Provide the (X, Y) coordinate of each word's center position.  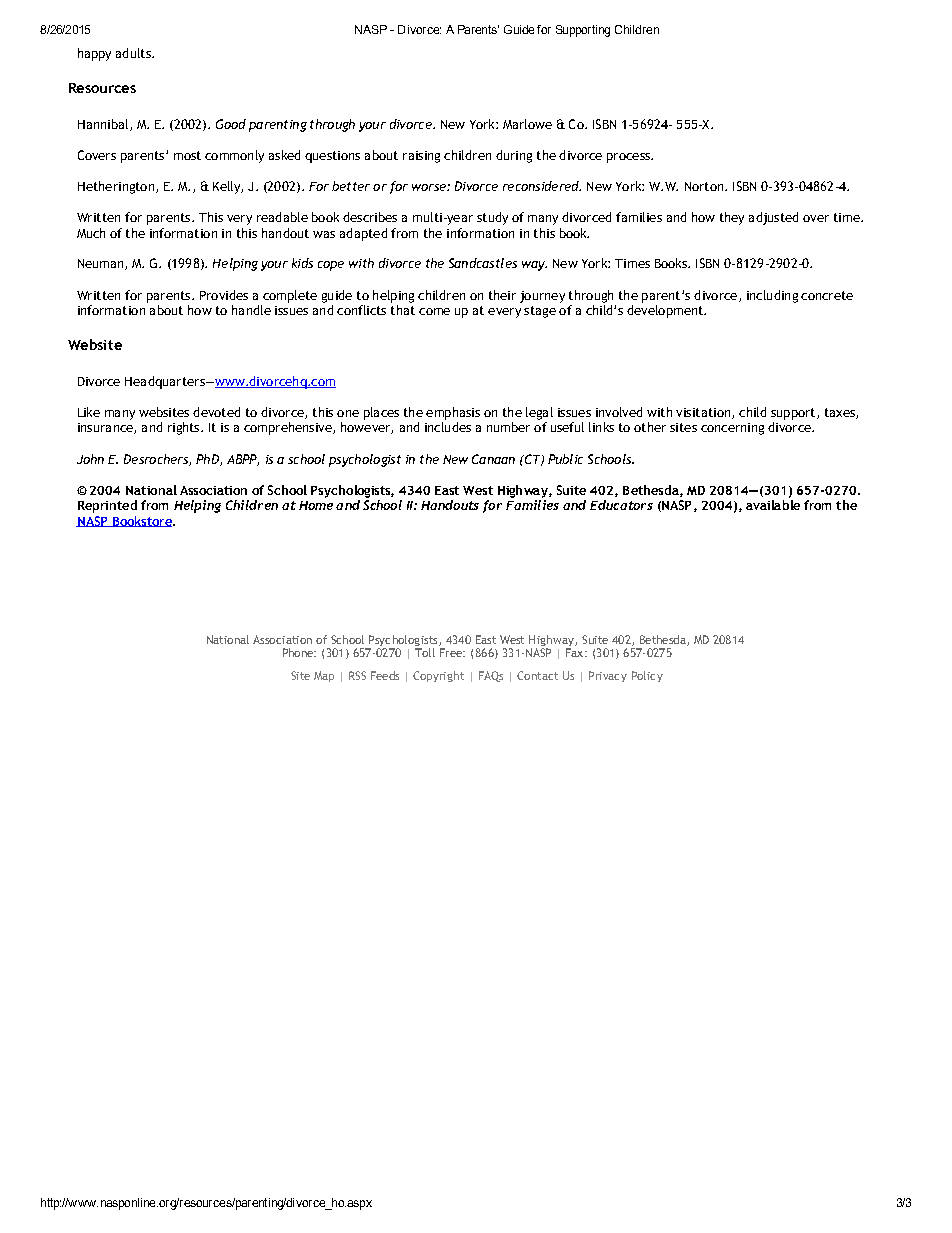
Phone (299, 652)
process (629, 158)
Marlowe (527, 124)
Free (452, 652)
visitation (704, 413)
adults (134, 53)
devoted (216, 412)
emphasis (453, 413)
